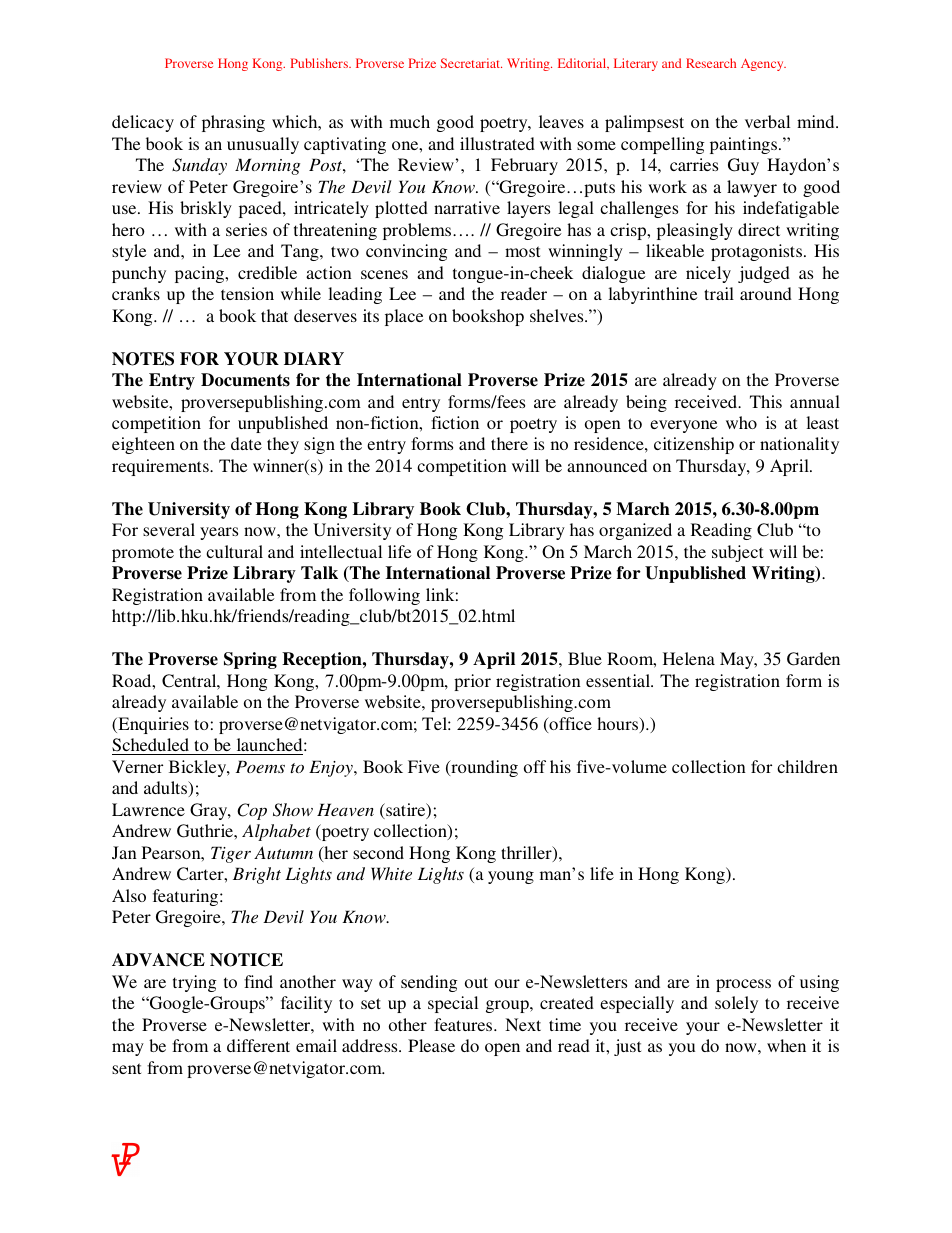  I want to click on phrasing, so click(233, 123).
